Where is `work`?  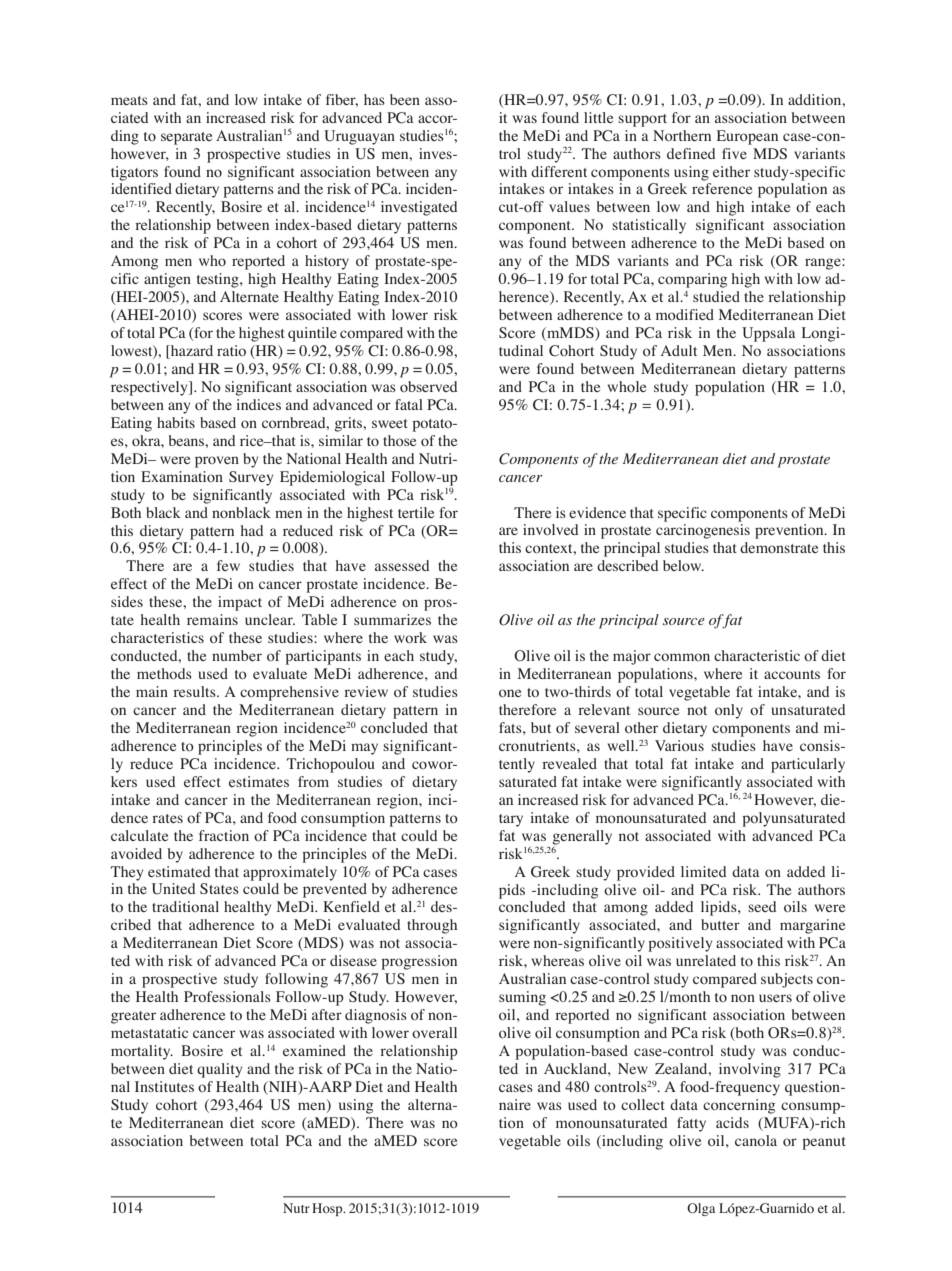 work is located at coordinates (410, 637).
